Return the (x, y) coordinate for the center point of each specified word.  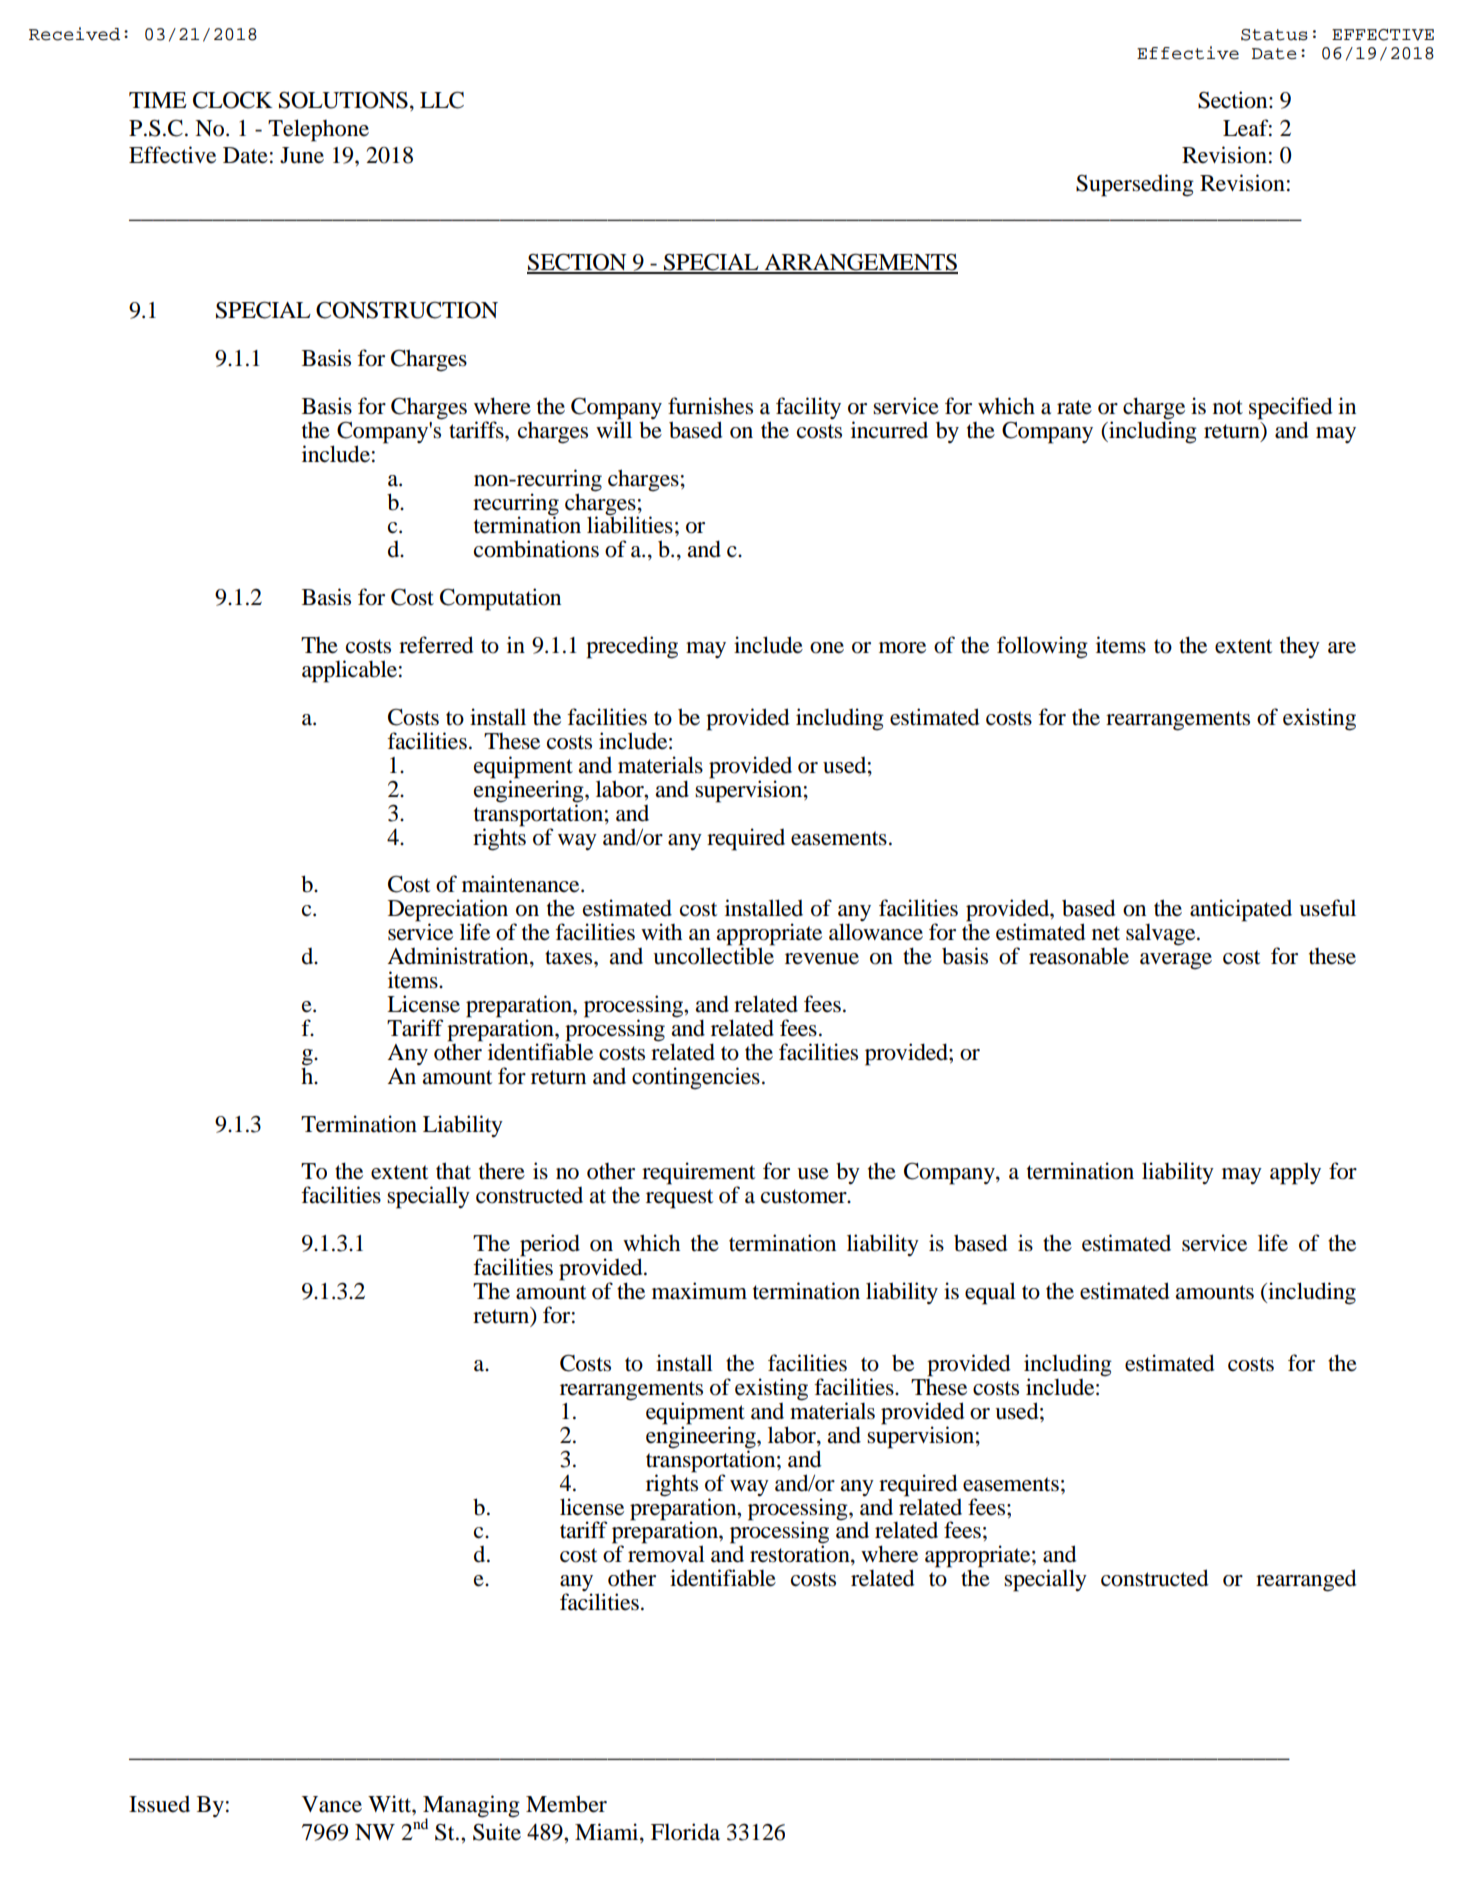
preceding (632, 647)
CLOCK (233, 100)
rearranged (1306, 1580)
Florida (685, 1832)
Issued (159, 1804)
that (453, 1171)
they (1300, 647)
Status (1274, 35)
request (679, 1199)
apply (1295, 1173)
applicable (349, 671)
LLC (442, 100)
